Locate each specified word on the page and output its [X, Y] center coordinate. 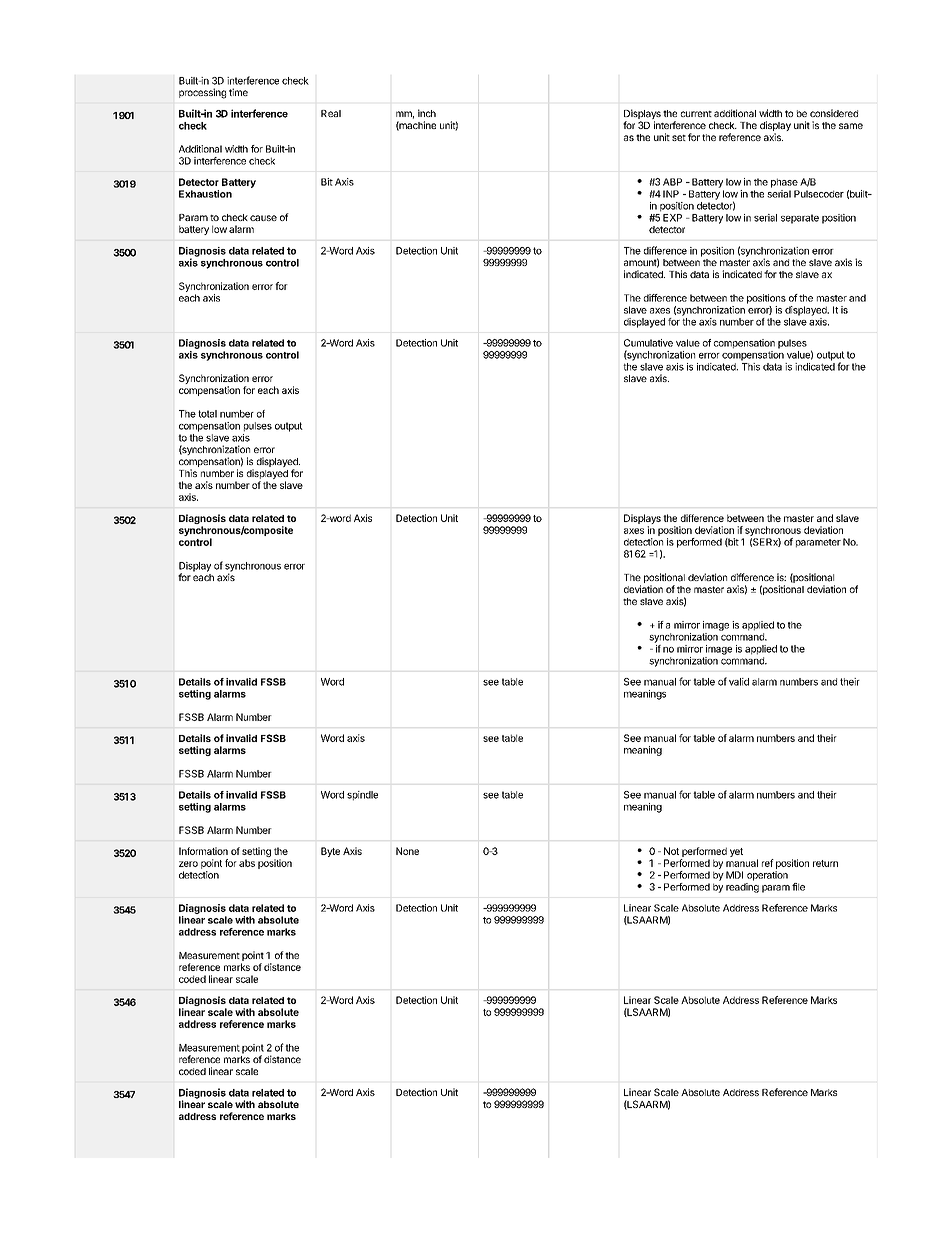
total [207, 414]
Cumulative [648, 343]
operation [767, 876]
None [407, 851]
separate [800, 219]
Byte [330, 852]
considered [834, 113]
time [238, 92]
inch [427, 113]
